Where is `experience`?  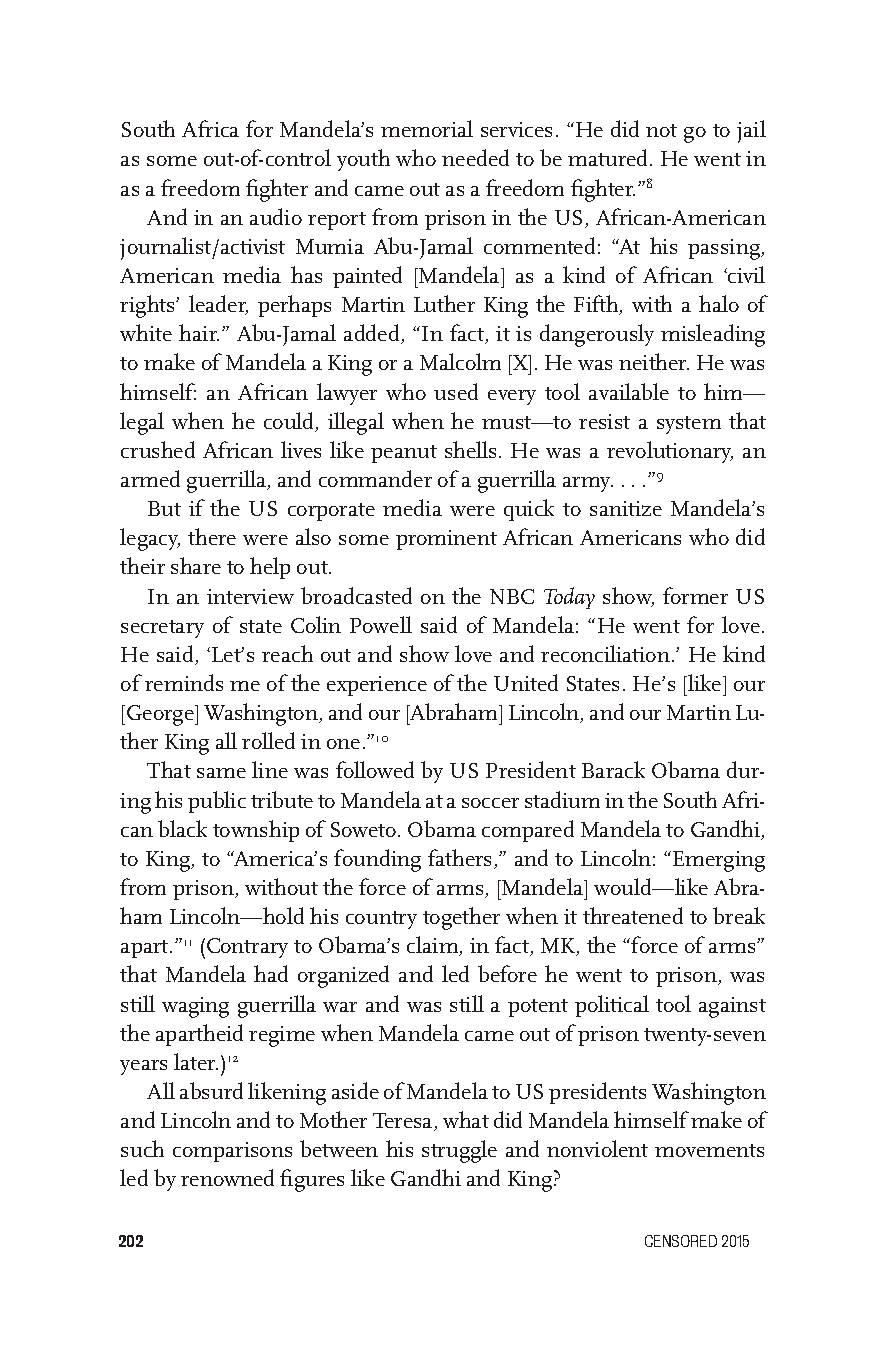
experience is located at coordinates (377, 686).
